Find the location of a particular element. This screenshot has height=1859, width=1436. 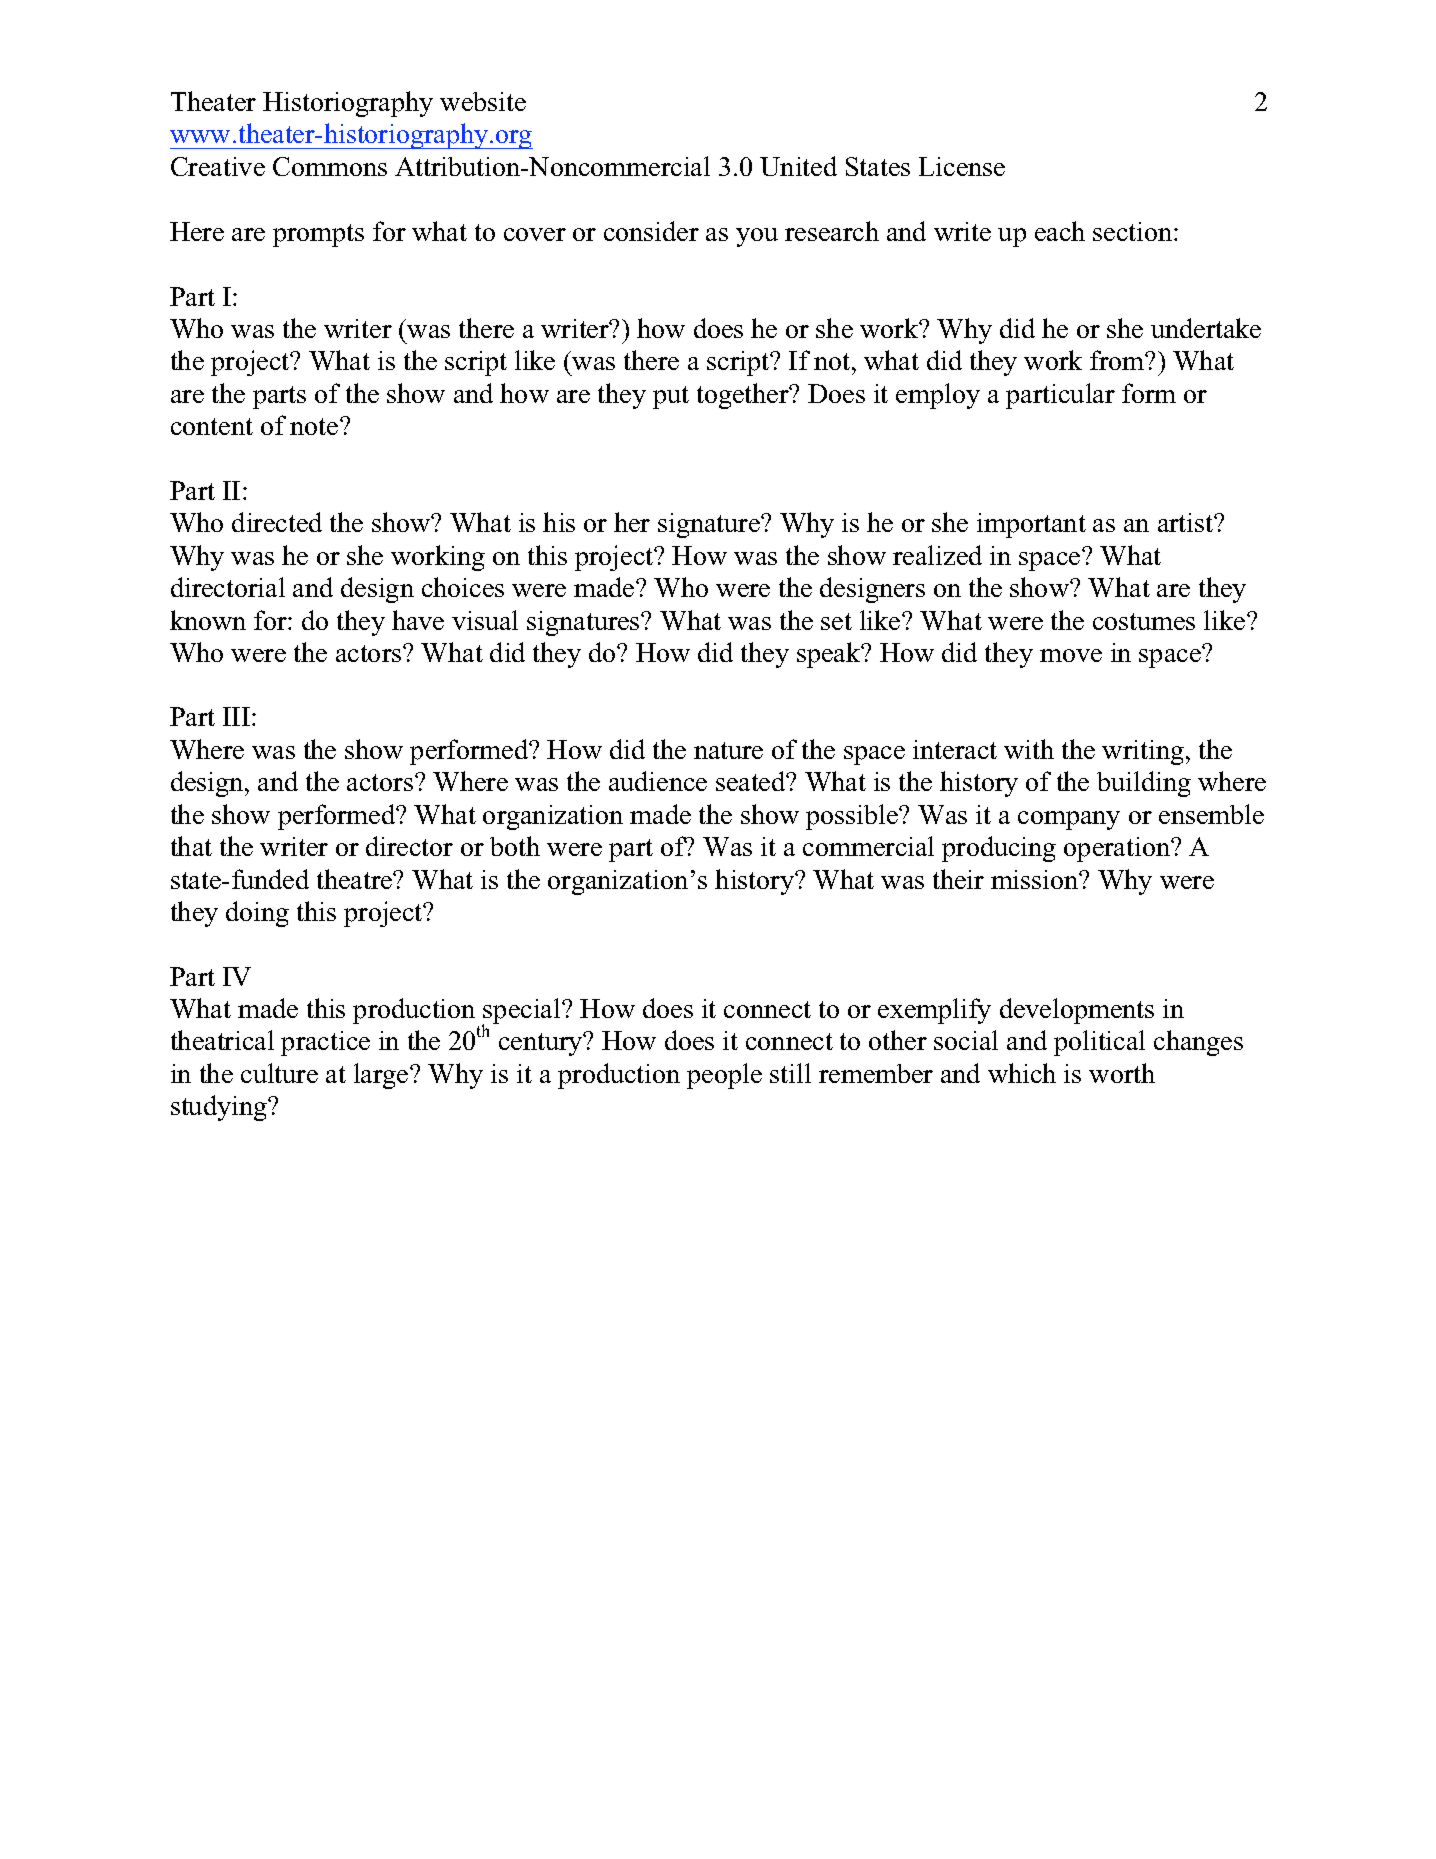

III is located at coordinates (236, 716).
